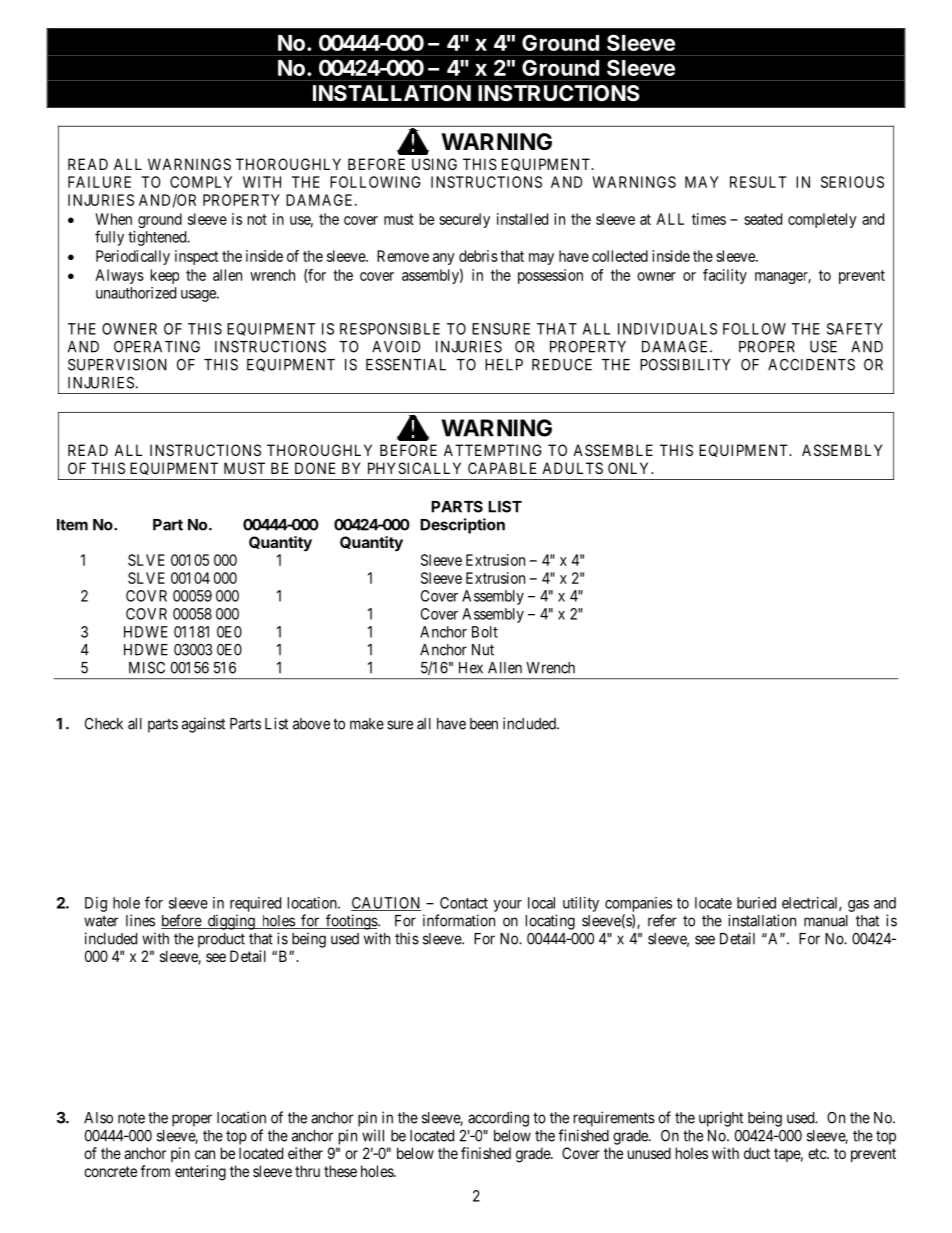 The height and width of the document is (1233, 952). I want to click on buried, so click(756, 903).
